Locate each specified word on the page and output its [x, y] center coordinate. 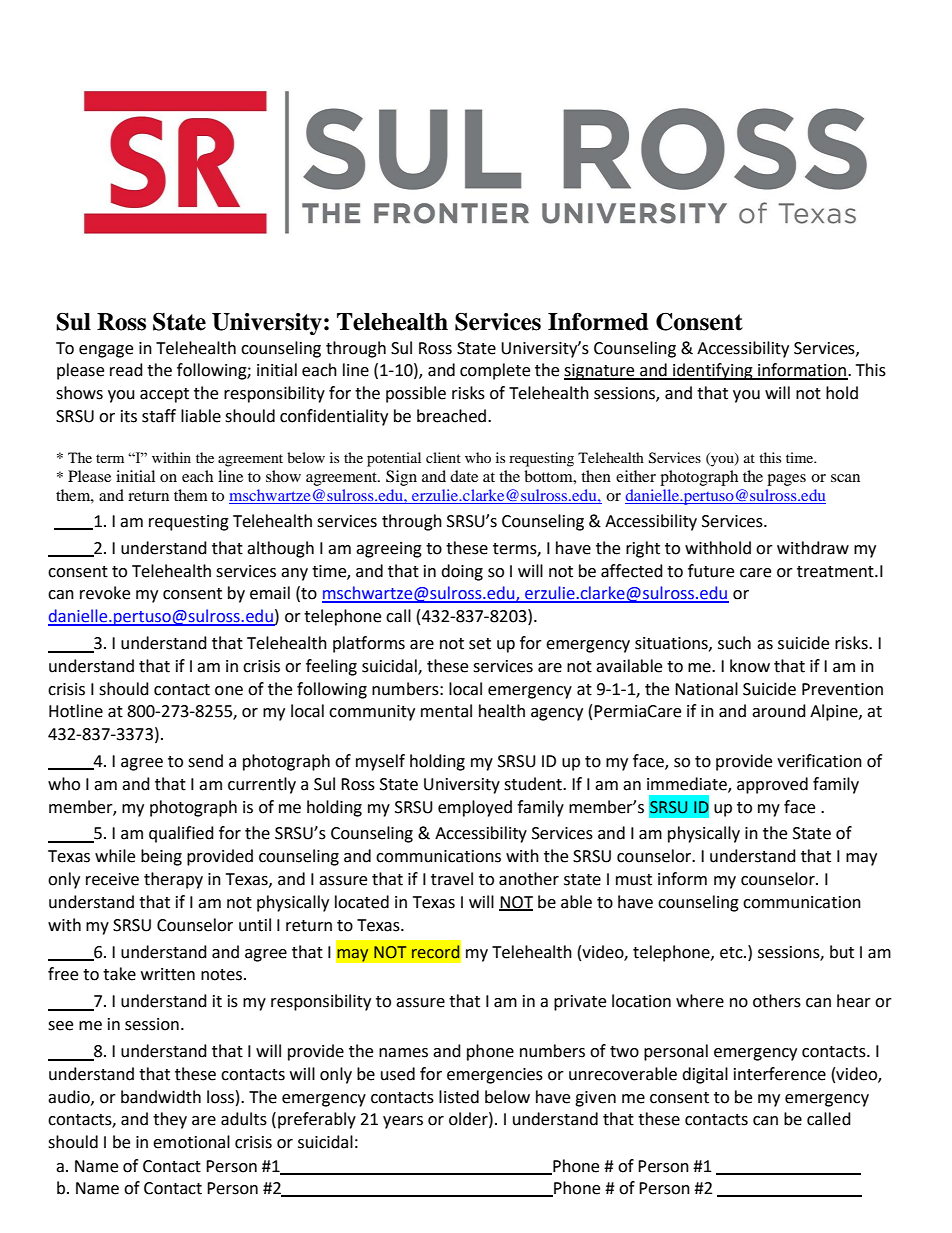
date [464, 476]
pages [786, 480]
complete [495, 371]
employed [475, 808]
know [750, 666]
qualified [181, 834]
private [580, 1003]
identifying [713, 371]
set [480, 644]
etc [732, 953]
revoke [105, 593]
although [280, 549]
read [126, 370]
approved [772, 785]
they [170, 1120]
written [168, 974]
